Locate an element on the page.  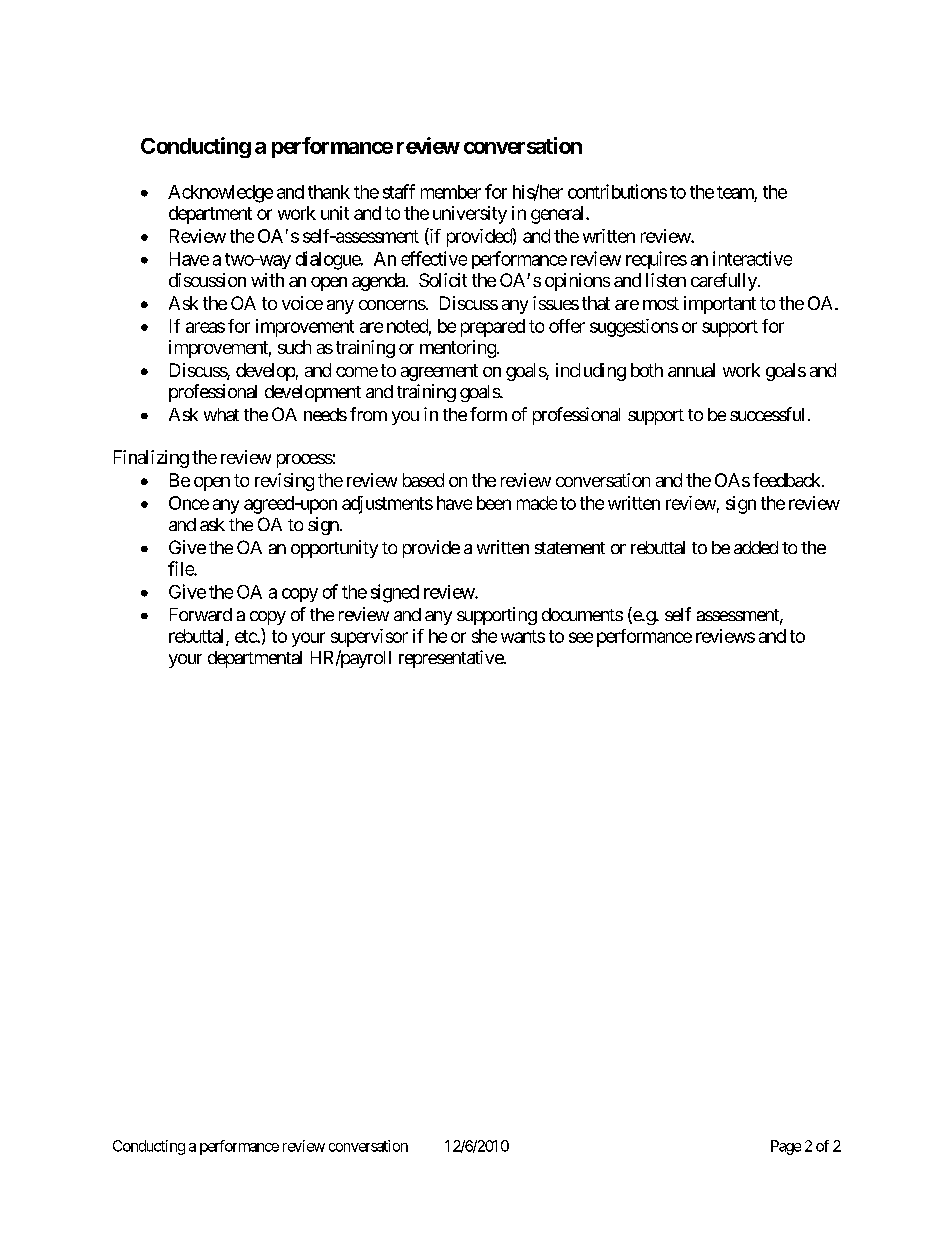
been is located at coordinates (494, 503).
